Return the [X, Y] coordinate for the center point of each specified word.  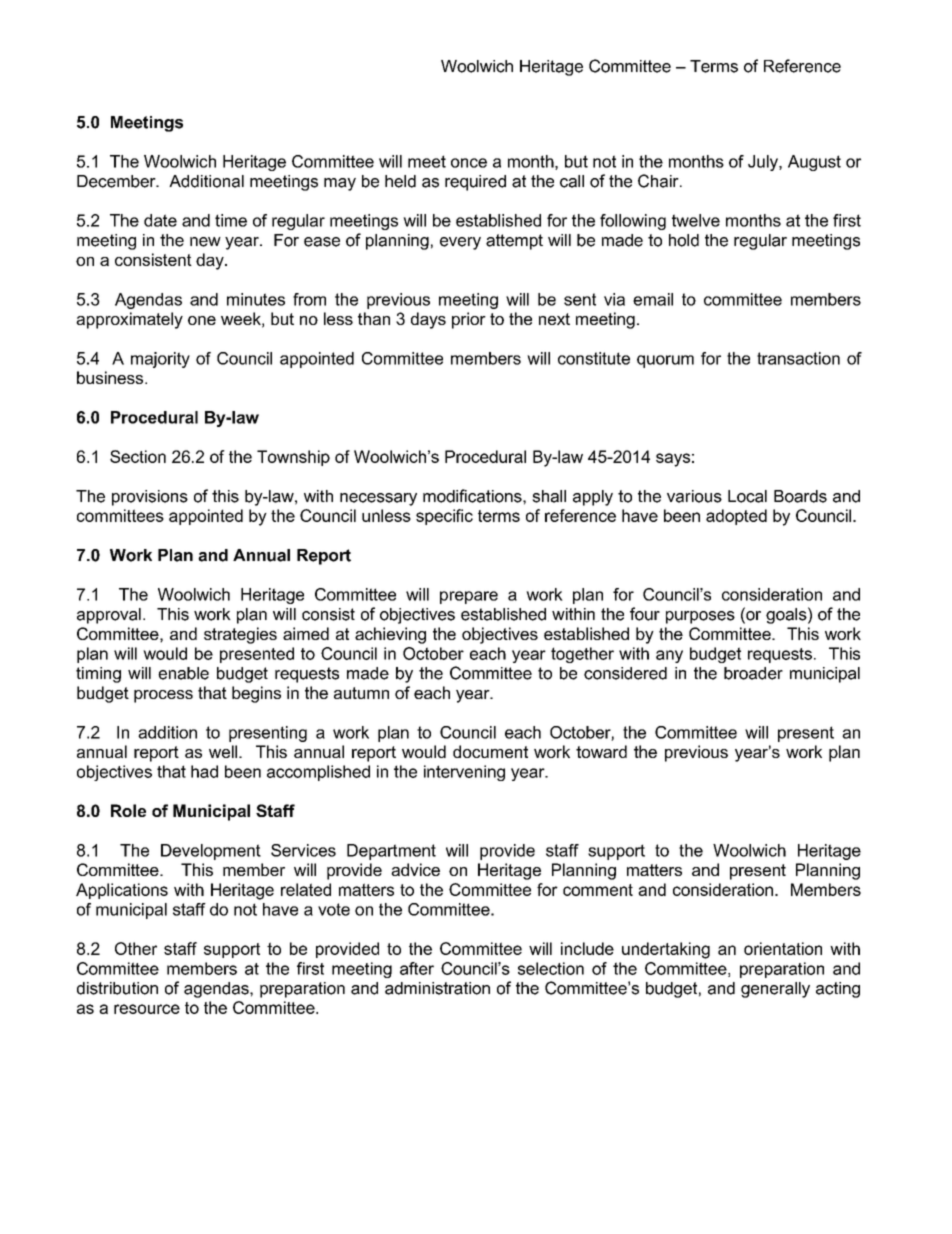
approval [109, 616]
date [160, 220]
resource [147, 1009]
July [764, 163]
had [204, 771]
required [475, 183]
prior [469, 320]
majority [160, 360]
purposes [700, 617]
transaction [798, 358]
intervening [464, 773]
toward [601, 751]
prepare [469, 597]
